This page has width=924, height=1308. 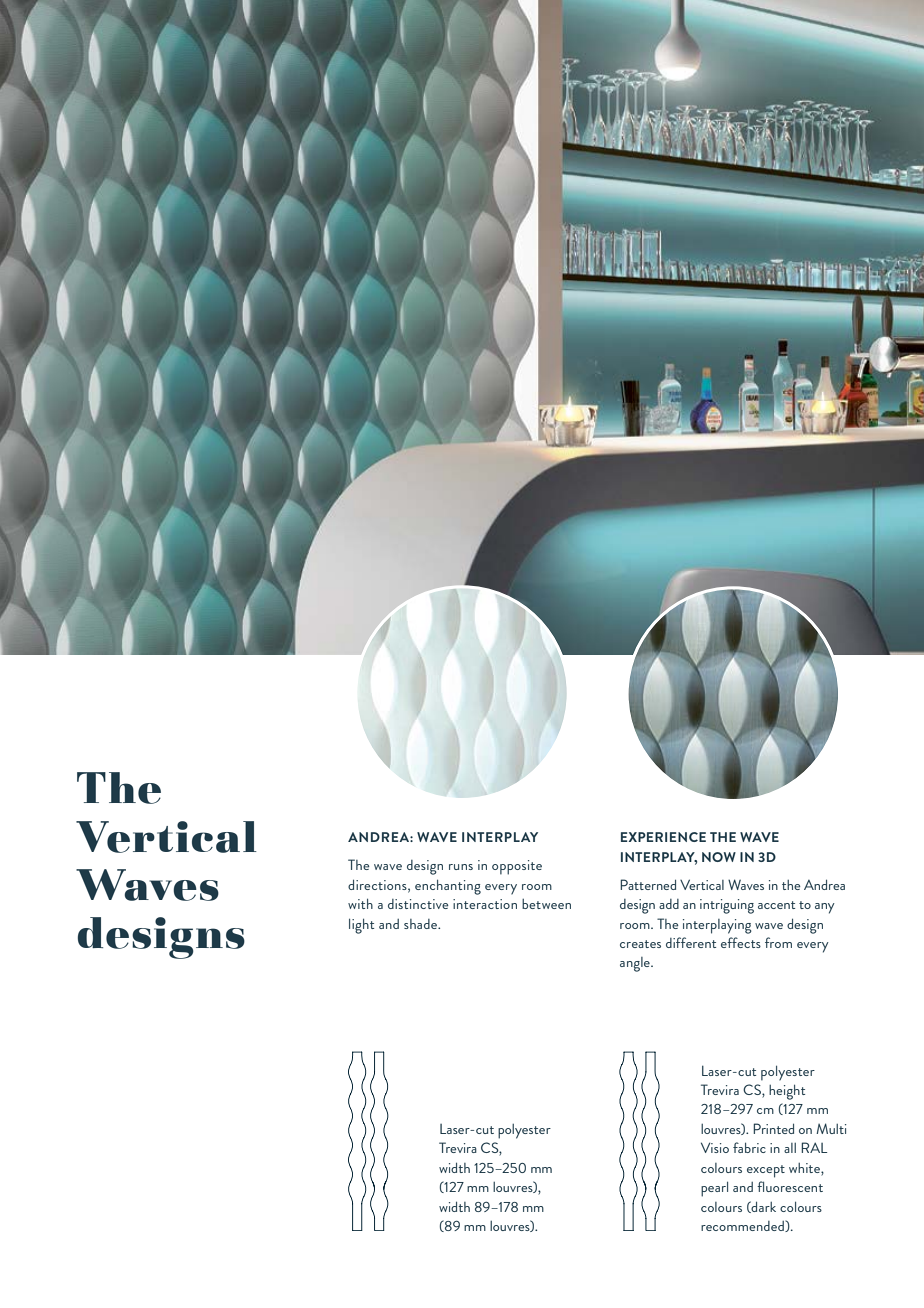 What do you see at coordinates (714, 1189) in the page?
I see `pearl` at bounding box center [714, 1189].
